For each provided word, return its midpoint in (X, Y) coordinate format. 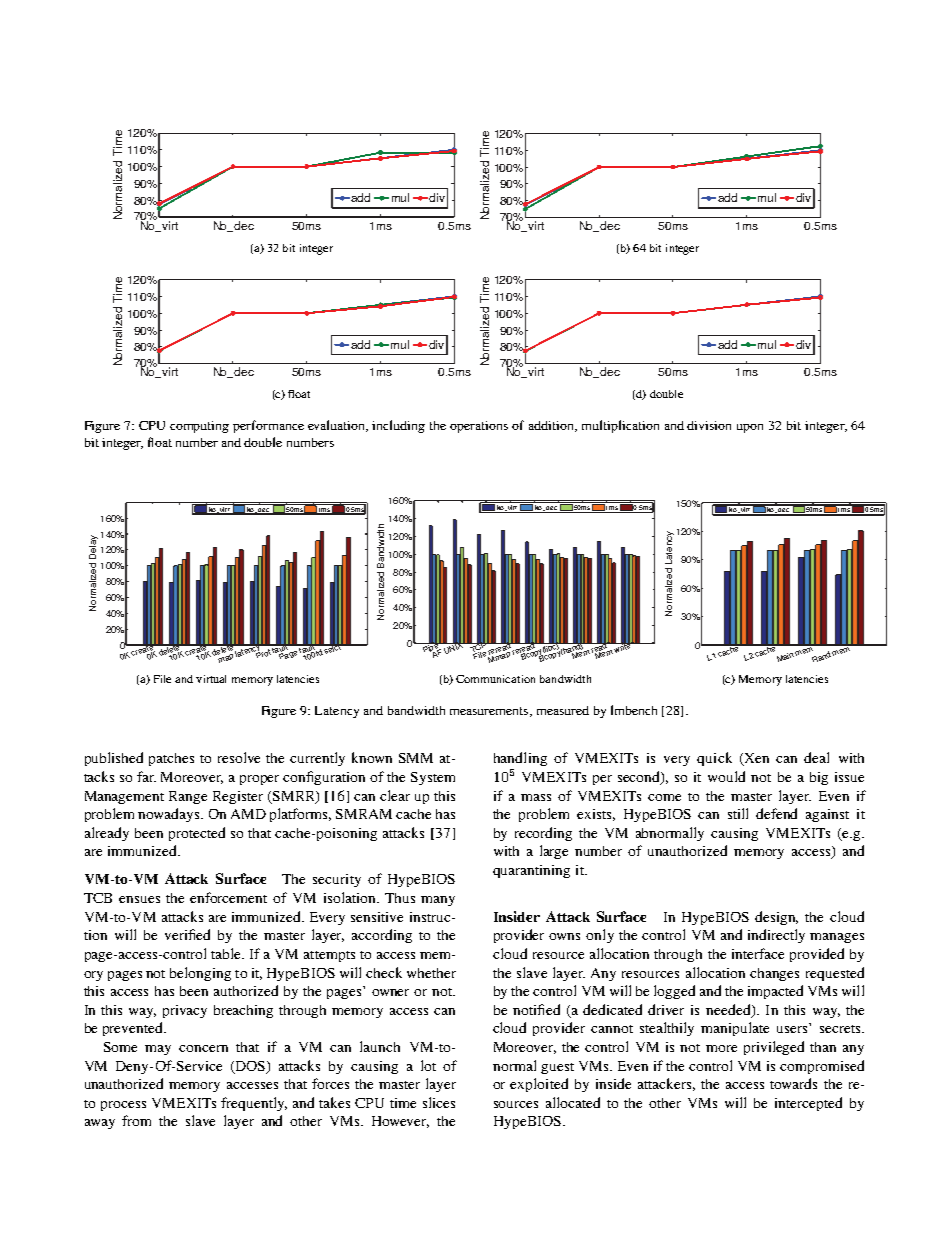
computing (199, 427)
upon (750, 428)
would (726, 776)
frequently (254, 1104)
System (433, 778)
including (398, 426)
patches (171, 759)
